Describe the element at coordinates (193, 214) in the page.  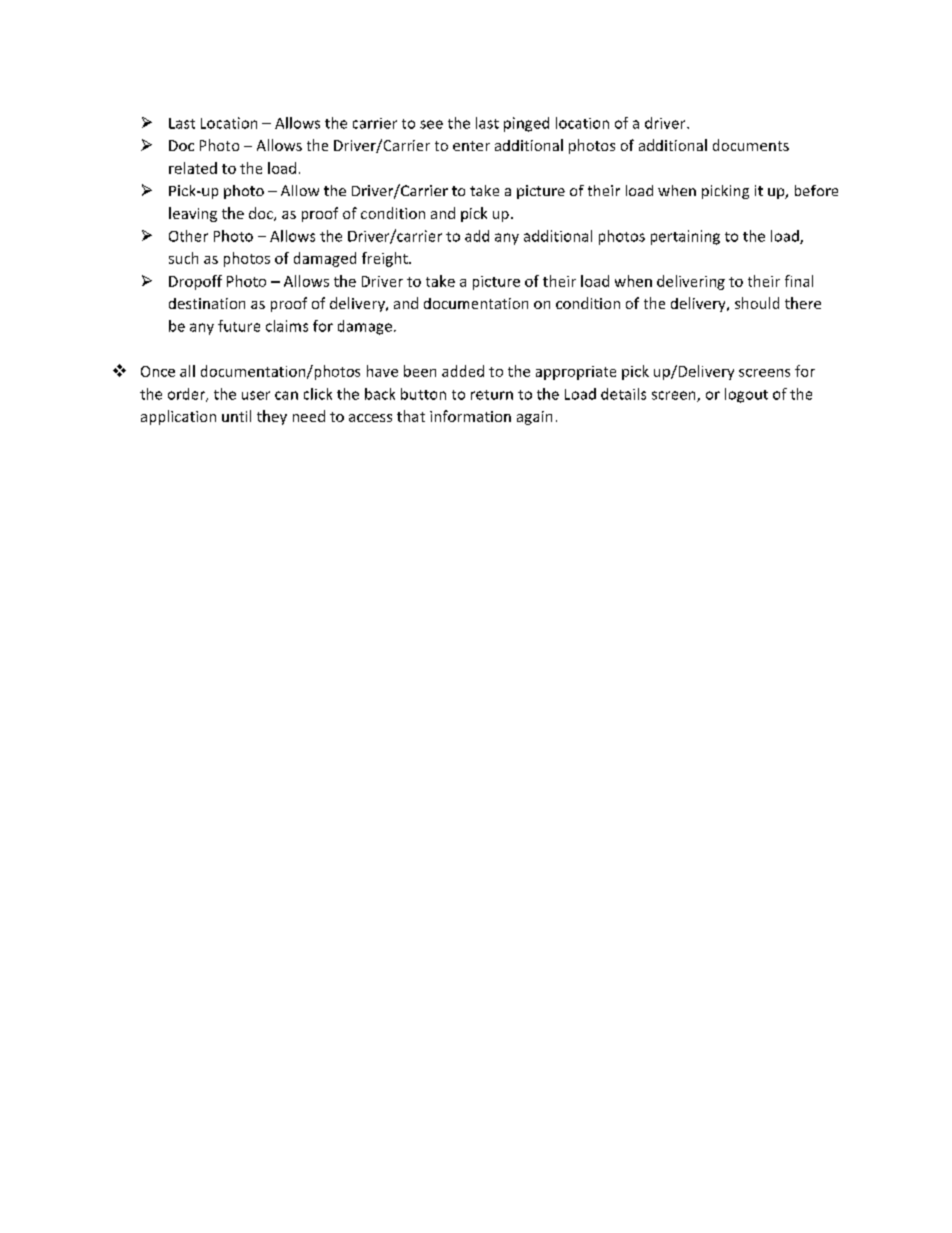
I see `leaving` at that location.
